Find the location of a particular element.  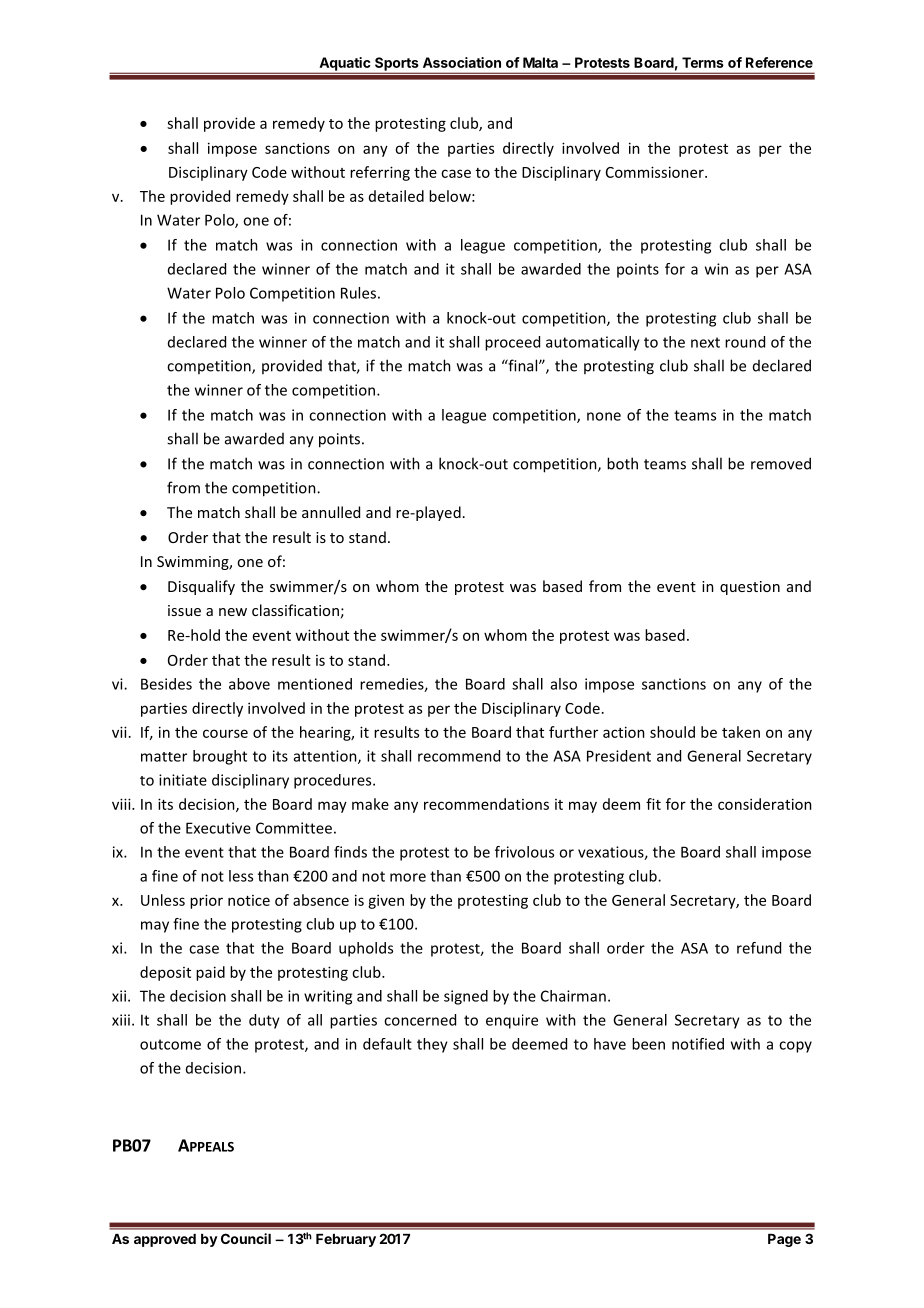

also is located at coordinates (564, 684).
